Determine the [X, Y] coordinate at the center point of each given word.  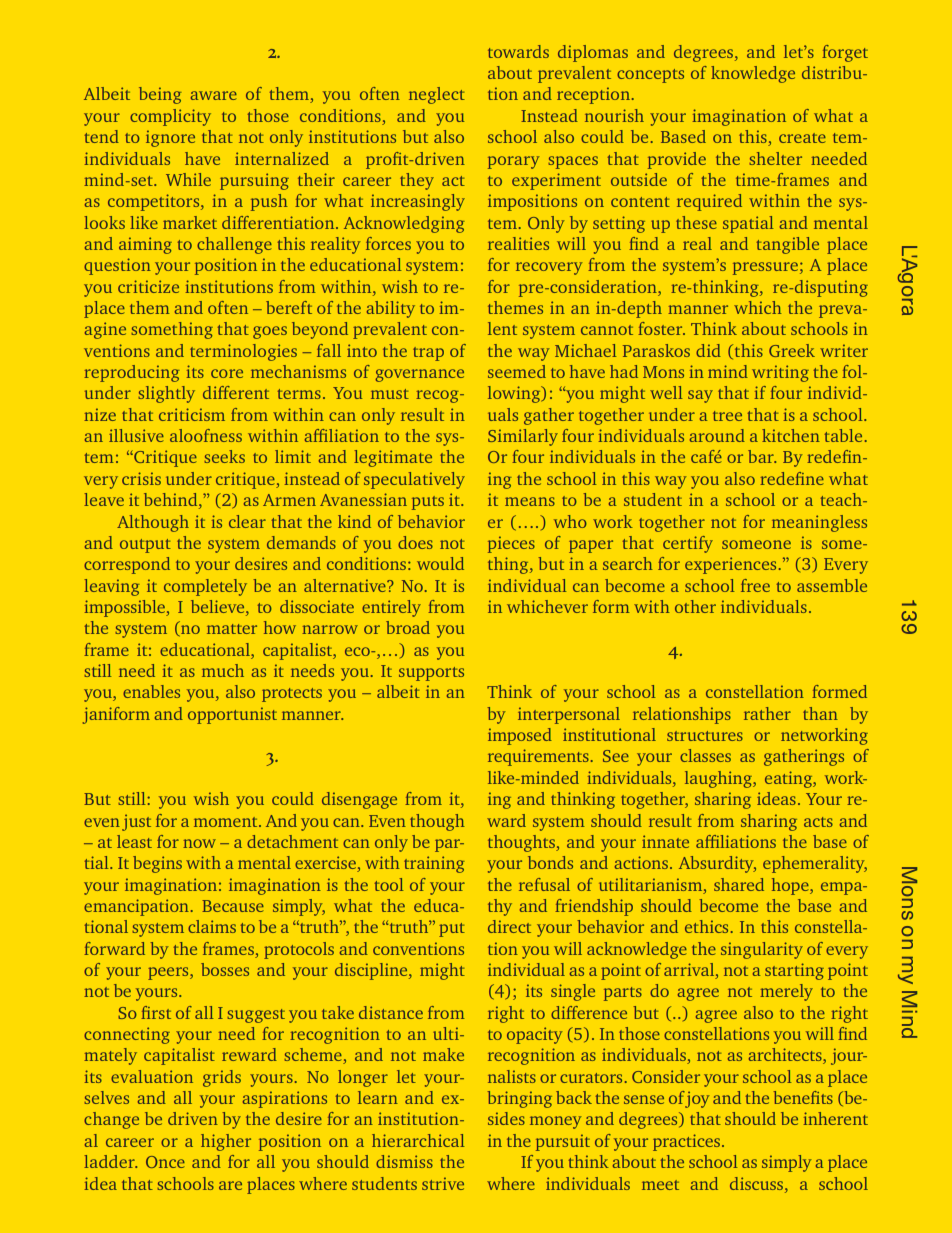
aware [214, 95]
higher [226, 1142]
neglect [437, 95]
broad [408, 627]
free [755, 585]
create [802, 138]
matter [232, 629]
